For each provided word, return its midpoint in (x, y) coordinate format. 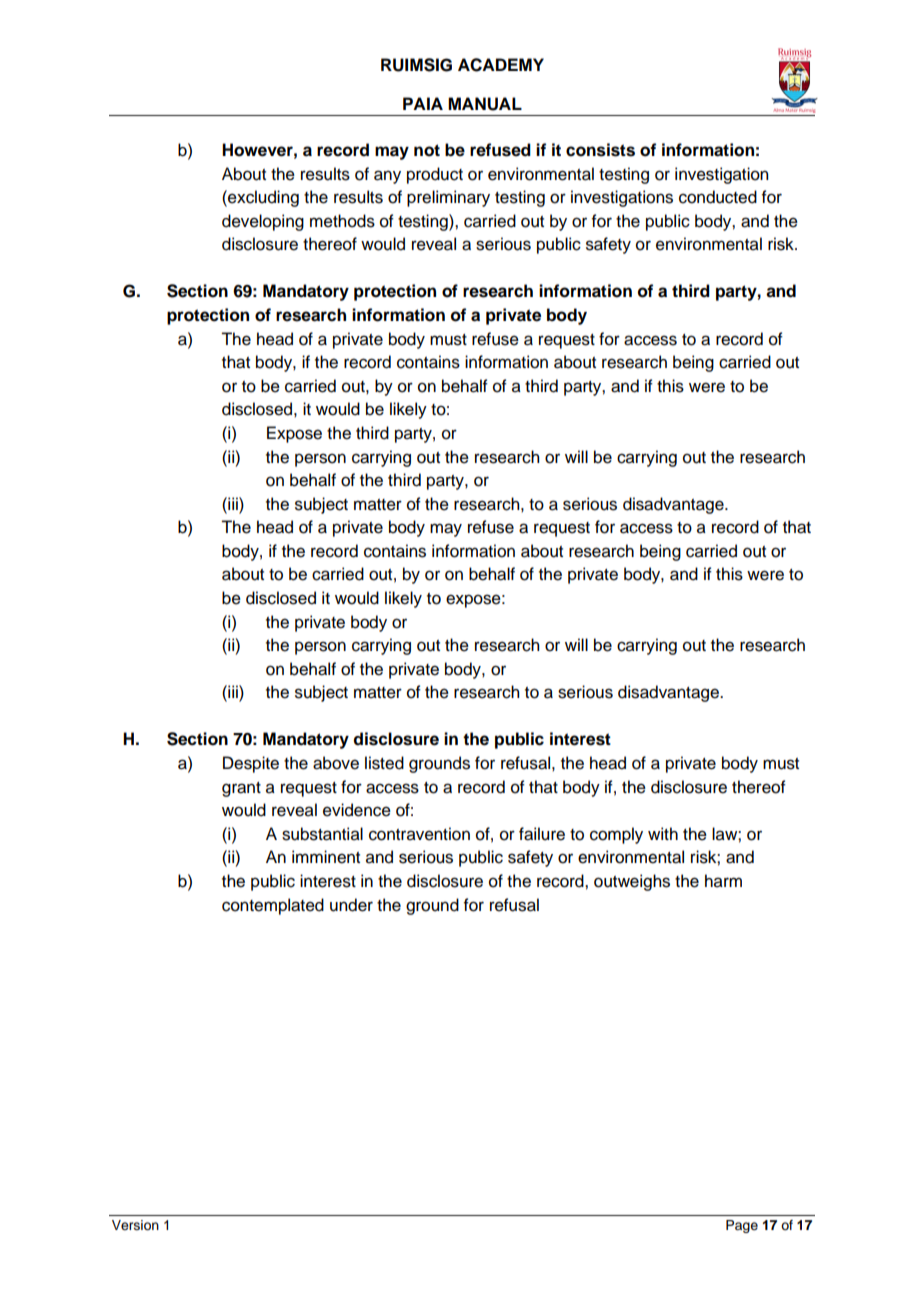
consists (600, 150)
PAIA (423, 103)
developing (263, 222)
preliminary (448, 198)
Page (742, 1226)
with (663, 833)
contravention (419, 834)
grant (241, 789)
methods (342, 221)
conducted (718, 197)
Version (135, 1225)
